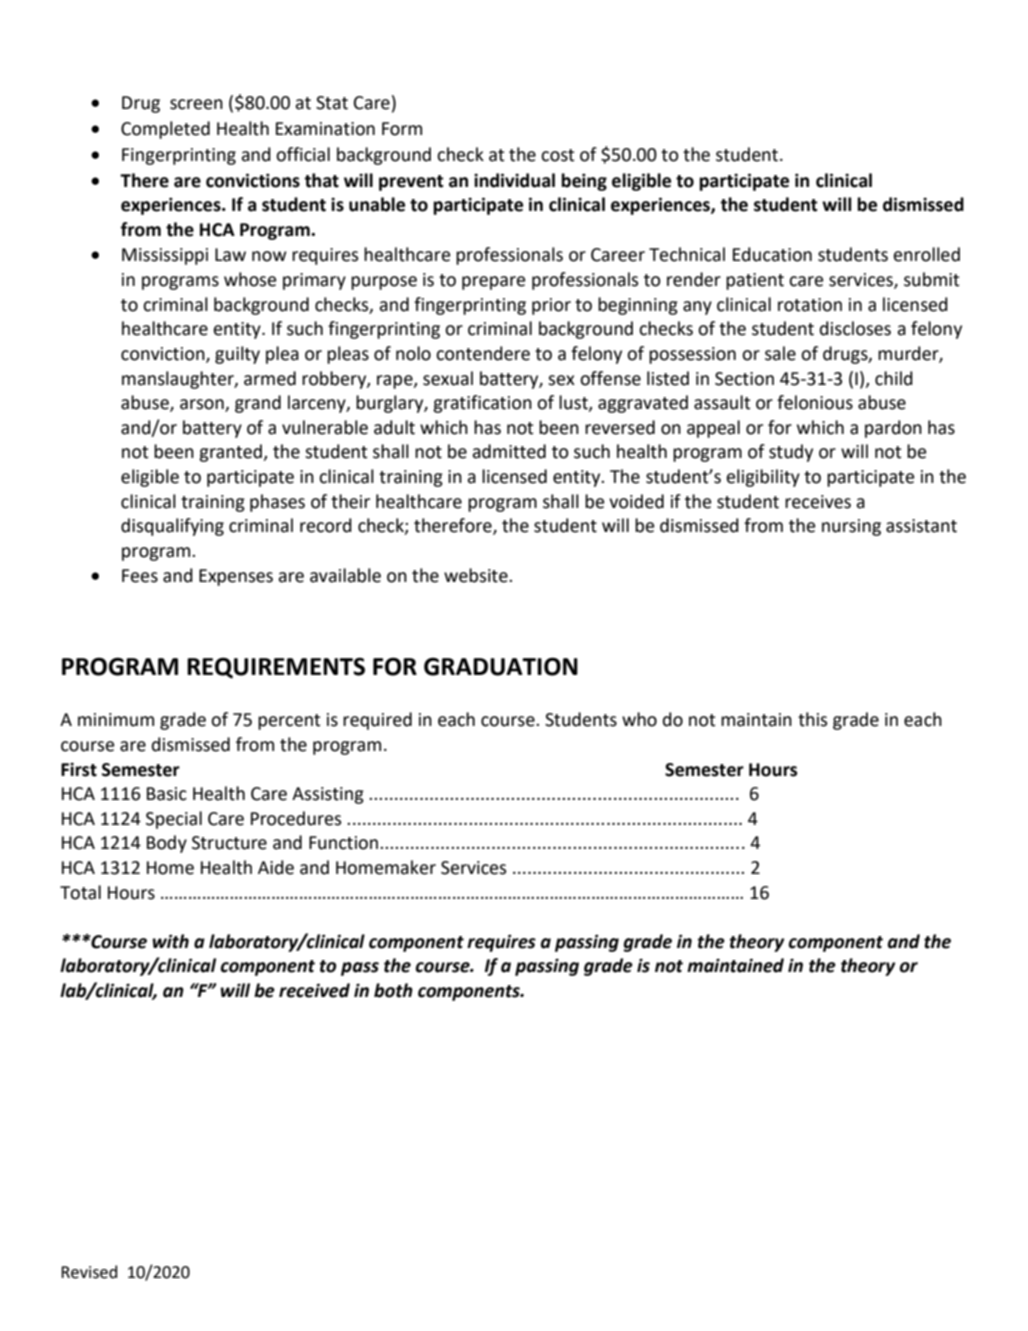 The width and height of the screenshot is (1028, 1331). What do you see at coordinates (165, 130) in the screenshot?
I see `Completed` at bounding box center [165, 130].
